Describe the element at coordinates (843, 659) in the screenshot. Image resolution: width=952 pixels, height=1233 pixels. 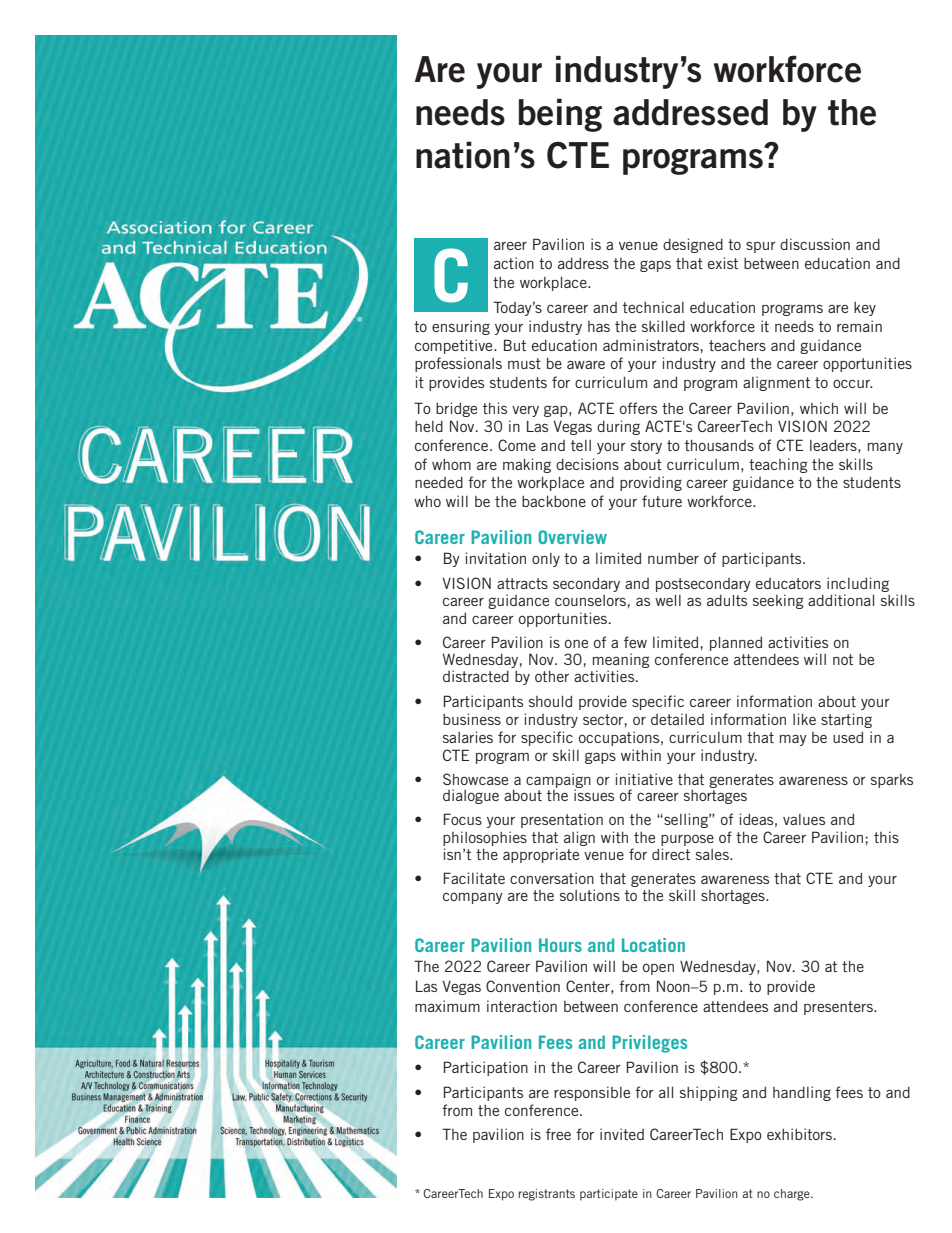
I see `not` at that location.
